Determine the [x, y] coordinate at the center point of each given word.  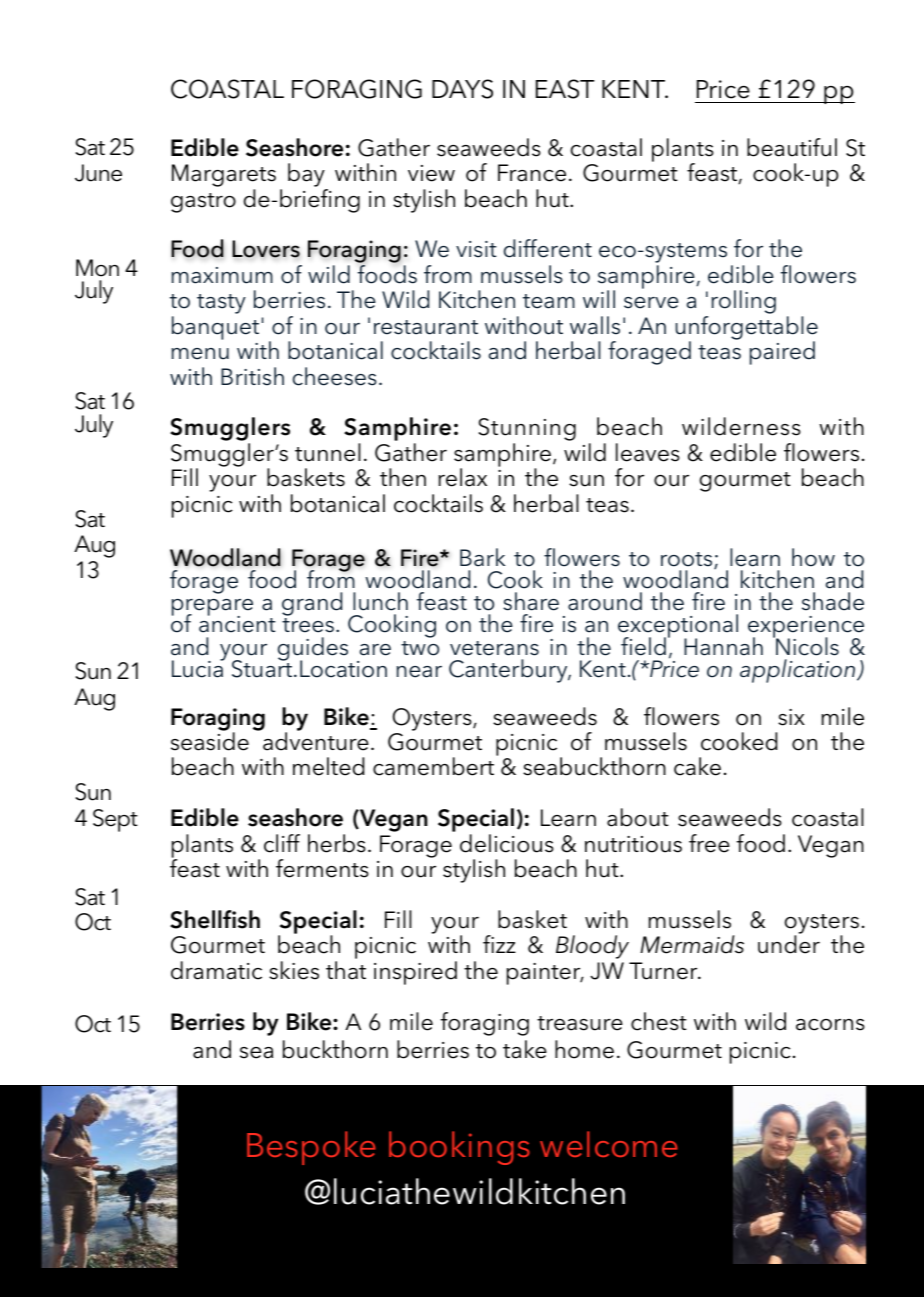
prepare [212, 609]
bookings [459, 1148]
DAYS [462, 89]
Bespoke [311, 1148]
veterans [494, 648]
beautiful [792, 147]
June [98, 173]
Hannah [723, 646]
